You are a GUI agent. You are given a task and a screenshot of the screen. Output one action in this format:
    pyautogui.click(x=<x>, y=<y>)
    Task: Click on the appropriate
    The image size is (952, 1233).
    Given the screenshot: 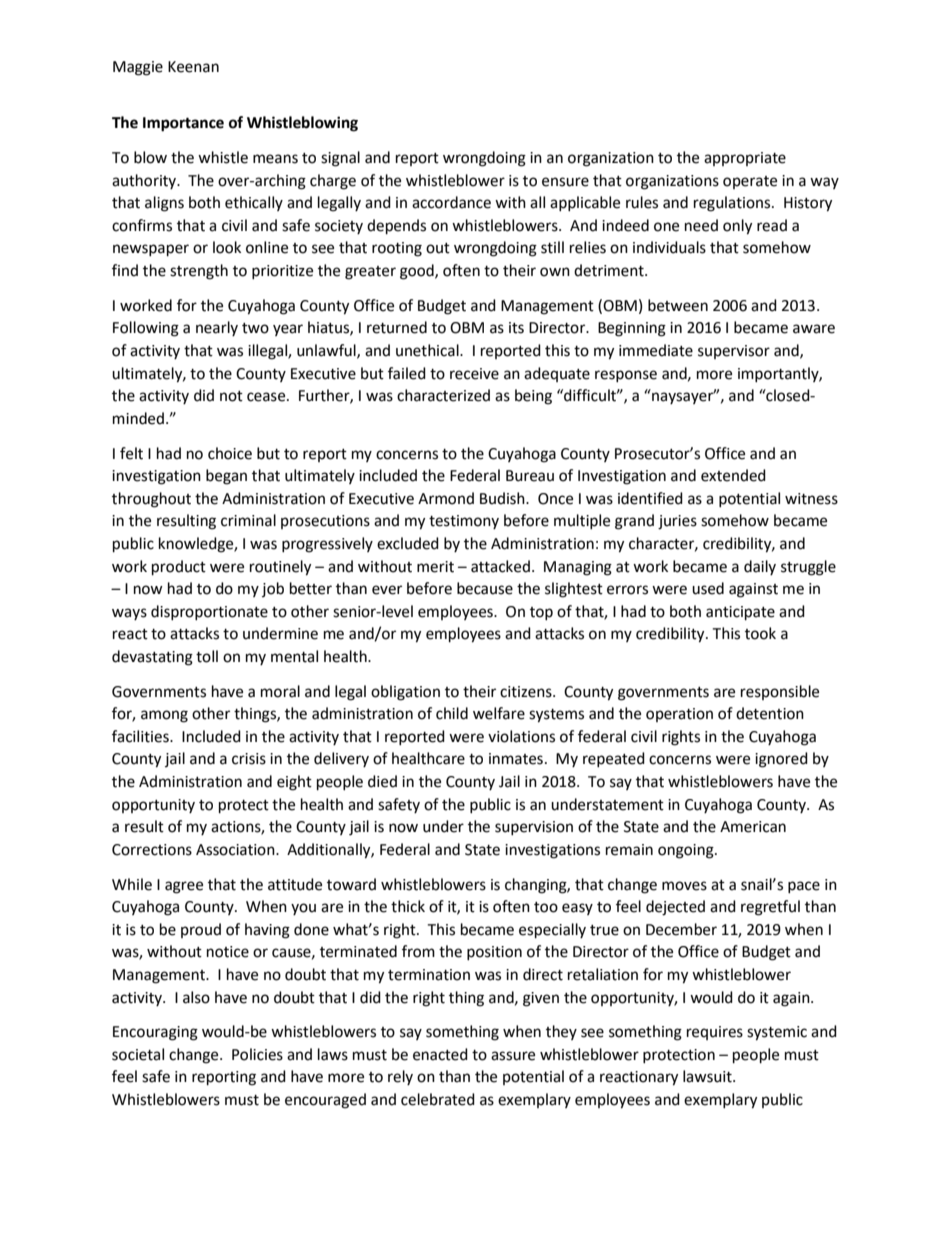 What is the action you would take?
    pyautogui.click(x=745, y=159)
